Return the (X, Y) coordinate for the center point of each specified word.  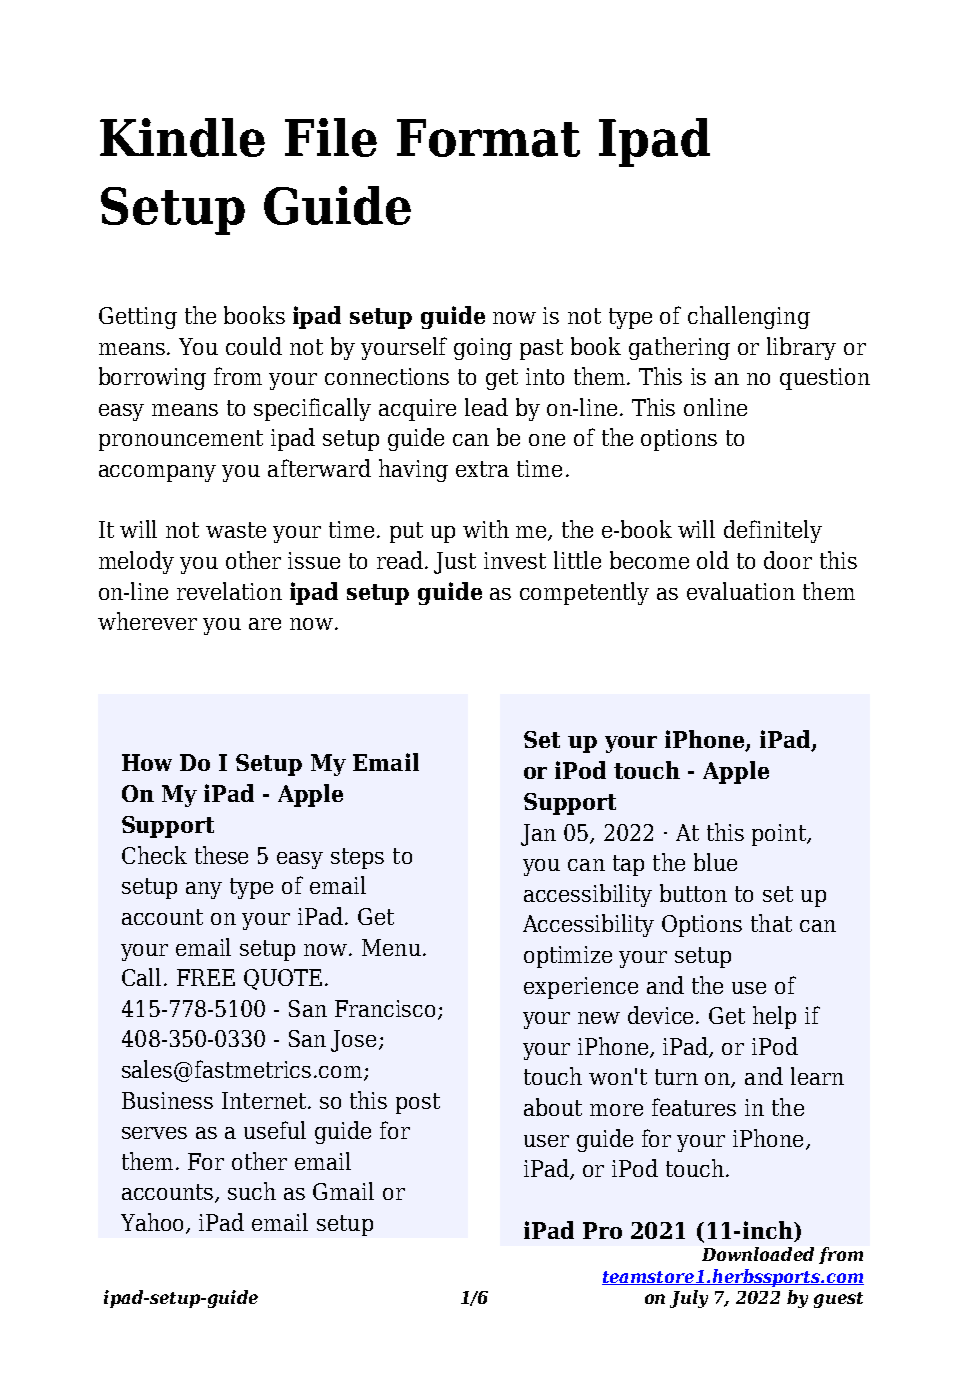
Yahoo (154, 1223)
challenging (749, 317)
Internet (265, 1100)
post (418, 1103)
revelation (229, 591)
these (221, 855)
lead (486, 407)
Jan (538, 835)
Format (488, 138)
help (774, 1017)
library (801, 348)
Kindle (182, 137)
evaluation (741, 591)
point (780, 835)
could (254, 346)
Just (455, 563)
